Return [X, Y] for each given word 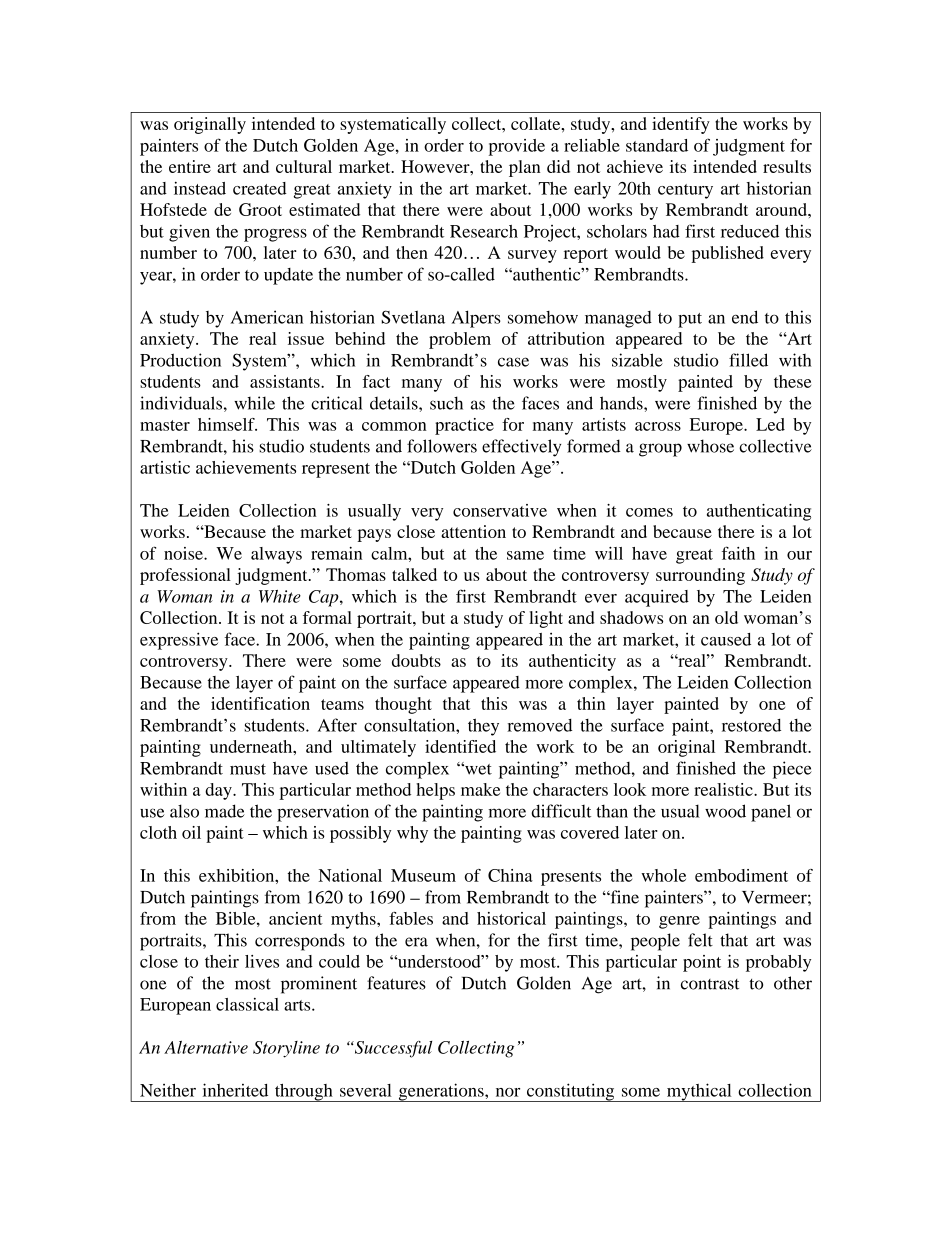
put [690, 320]
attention [473, 531]
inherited [235, 1090]
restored [751, 725]
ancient [296, 918]
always [276, 555]
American [266, 317]
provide [517, 147]
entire [190, 166]
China [510, 875]
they [483, 727]
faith [738, 553]
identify [681, 125]
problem [460, 340]
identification [260, 703]
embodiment [741, 875]
